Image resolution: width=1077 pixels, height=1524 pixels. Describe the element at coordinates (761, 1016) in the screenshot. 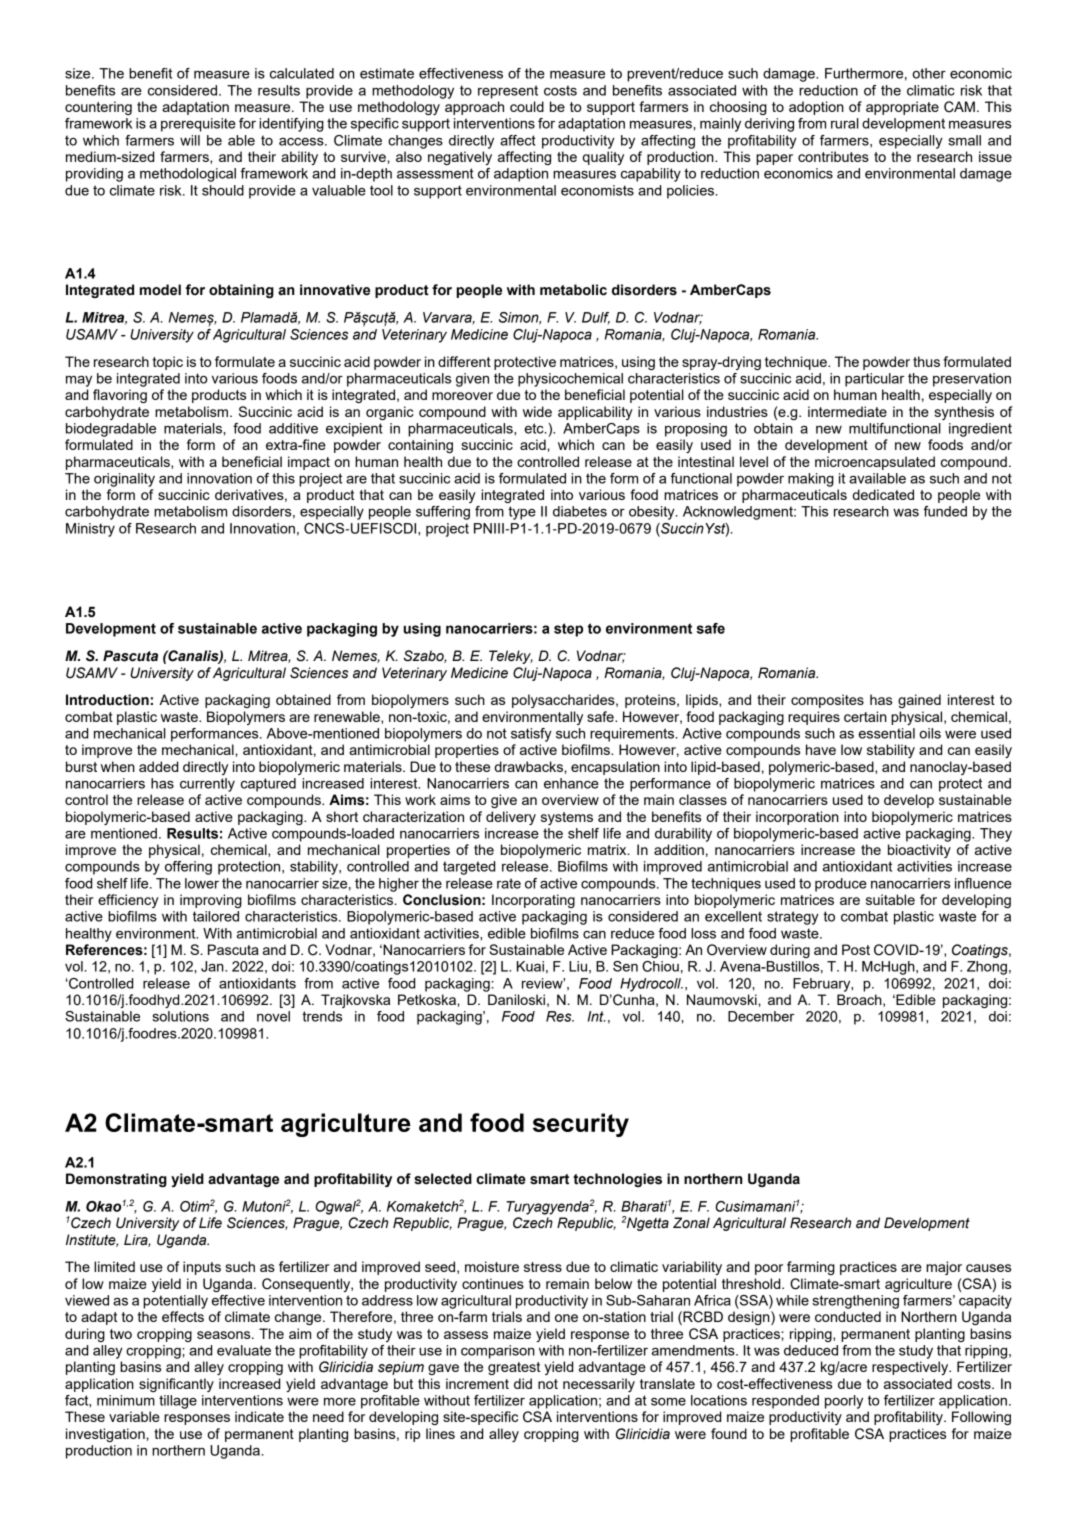

I see `December` at that location.
